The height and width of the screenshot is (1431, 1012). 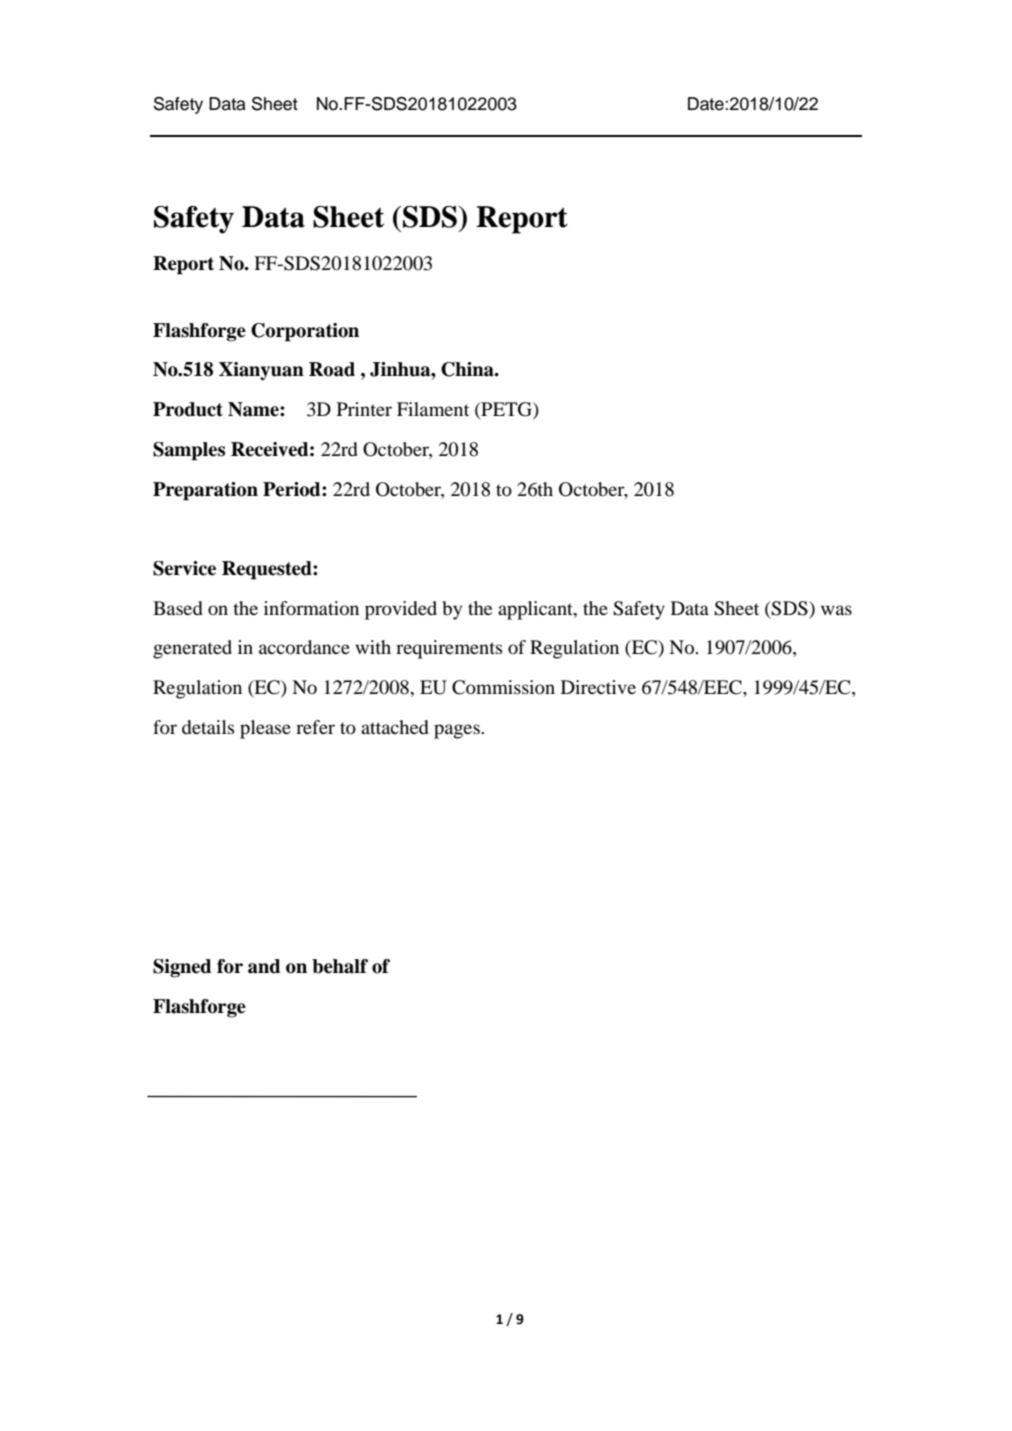 What do you see at coordinates (364, 409) in the screenshot?
I see `Printer` at bounding box center [364, 409].
